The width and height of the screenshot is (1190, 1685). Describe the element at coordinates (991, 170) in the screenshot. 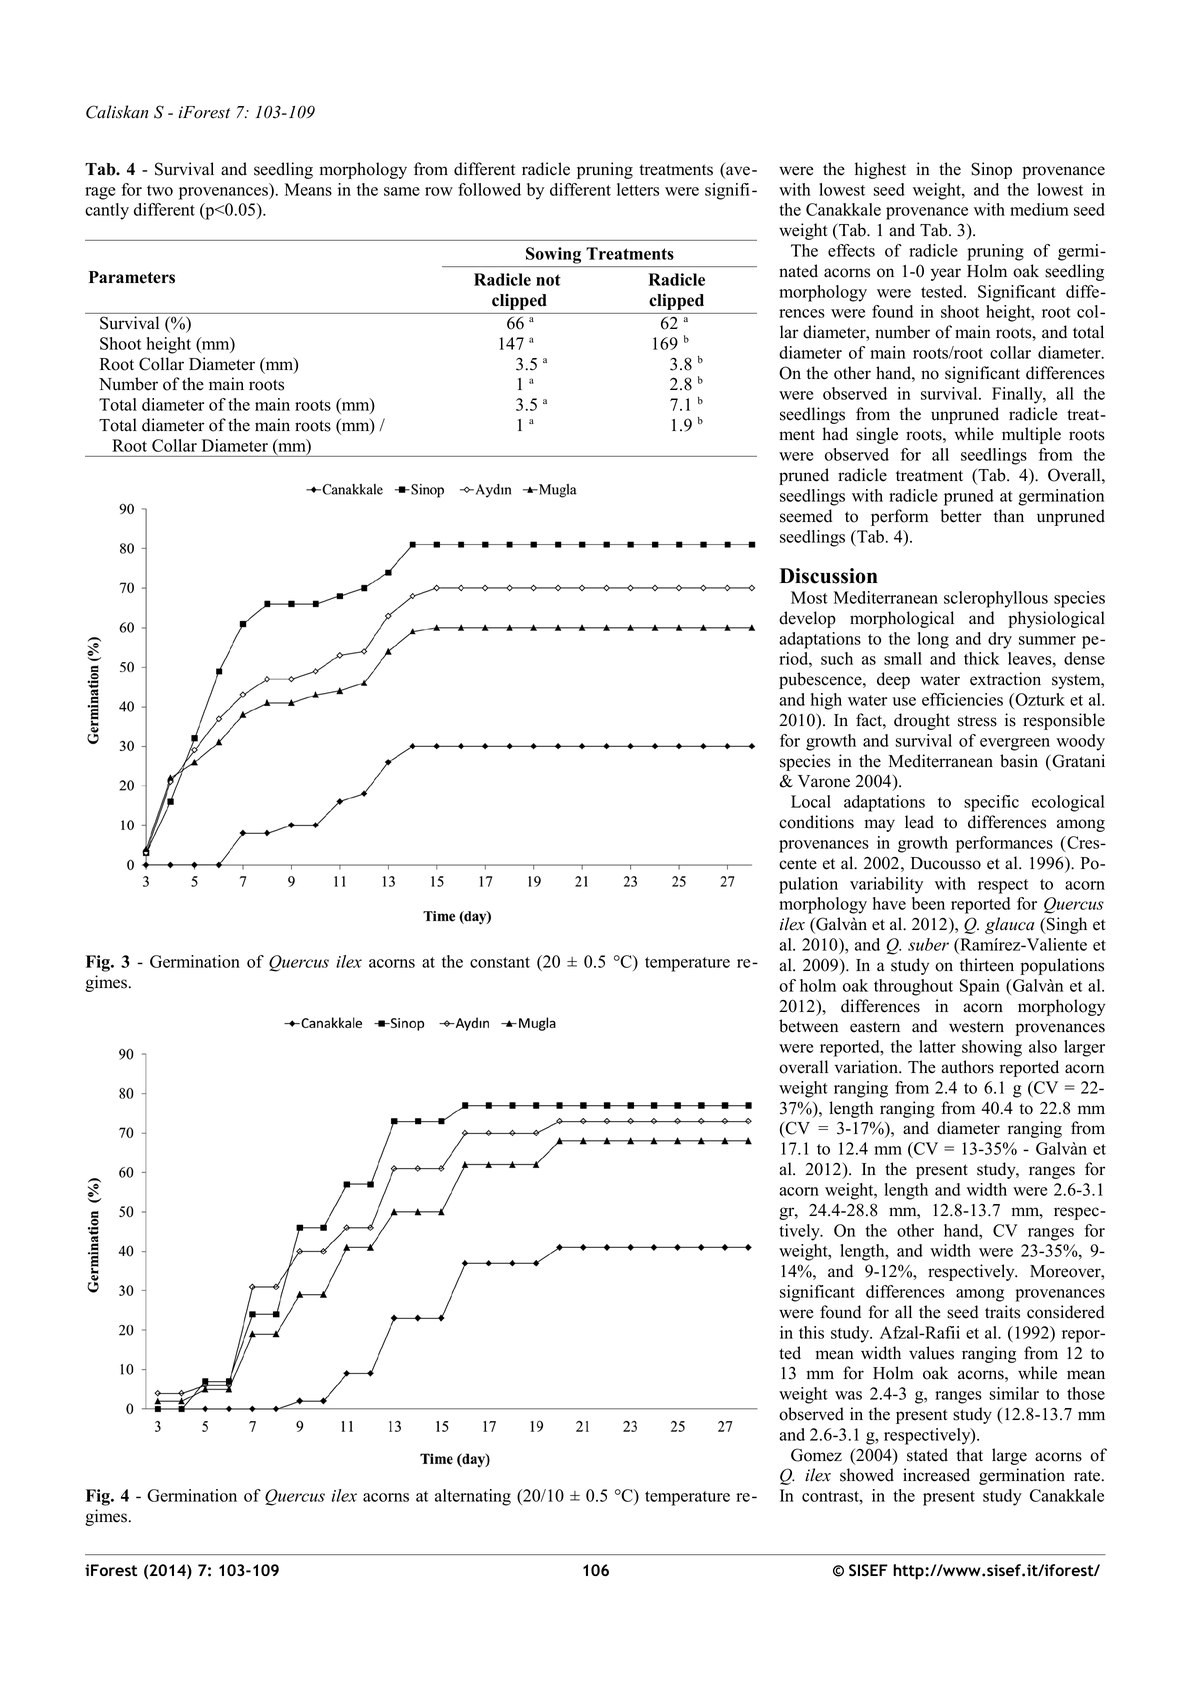

I see `Sinop` at that location.
